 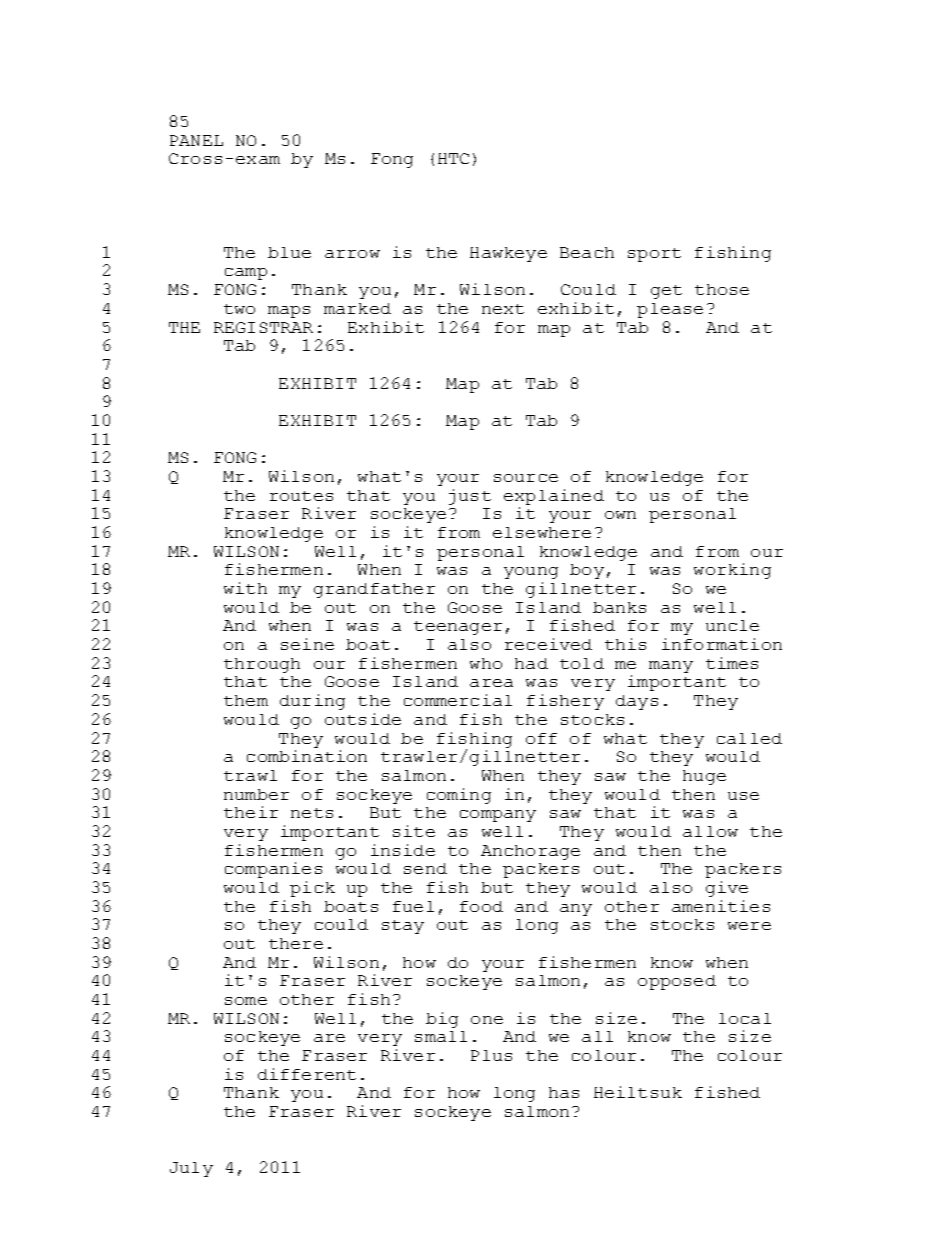 I want to click on their, so click(x=251, y=812).
